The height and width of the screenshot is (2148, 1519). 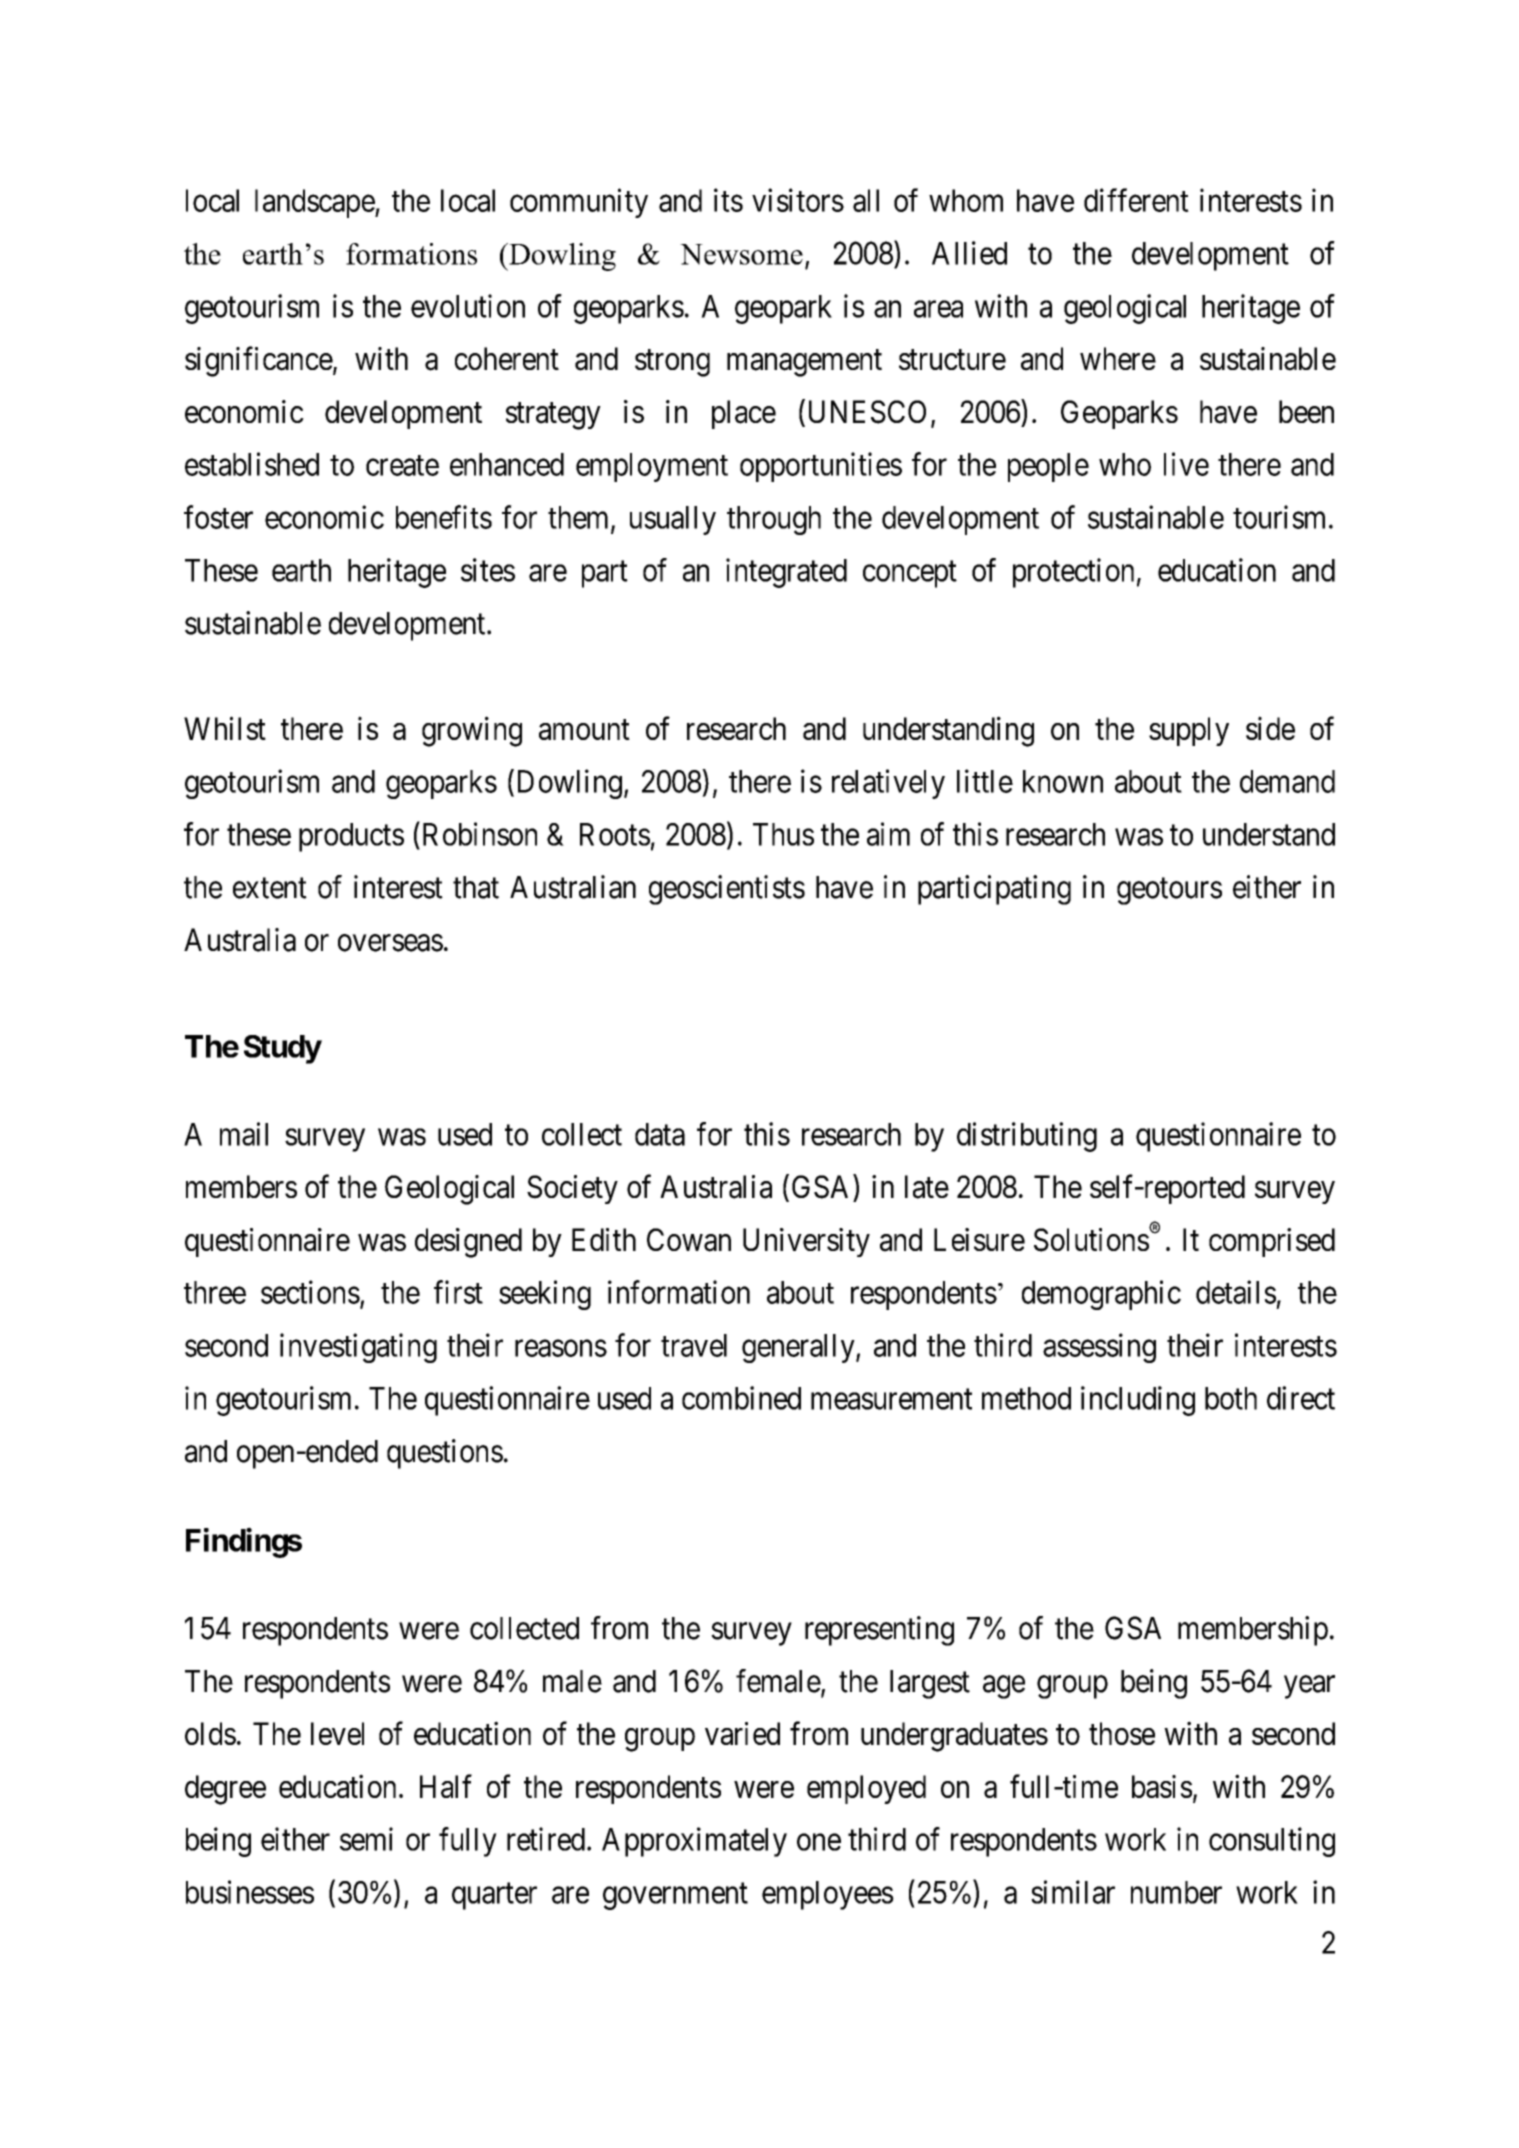 I want to click on formations, so click(x=411, y=254).
